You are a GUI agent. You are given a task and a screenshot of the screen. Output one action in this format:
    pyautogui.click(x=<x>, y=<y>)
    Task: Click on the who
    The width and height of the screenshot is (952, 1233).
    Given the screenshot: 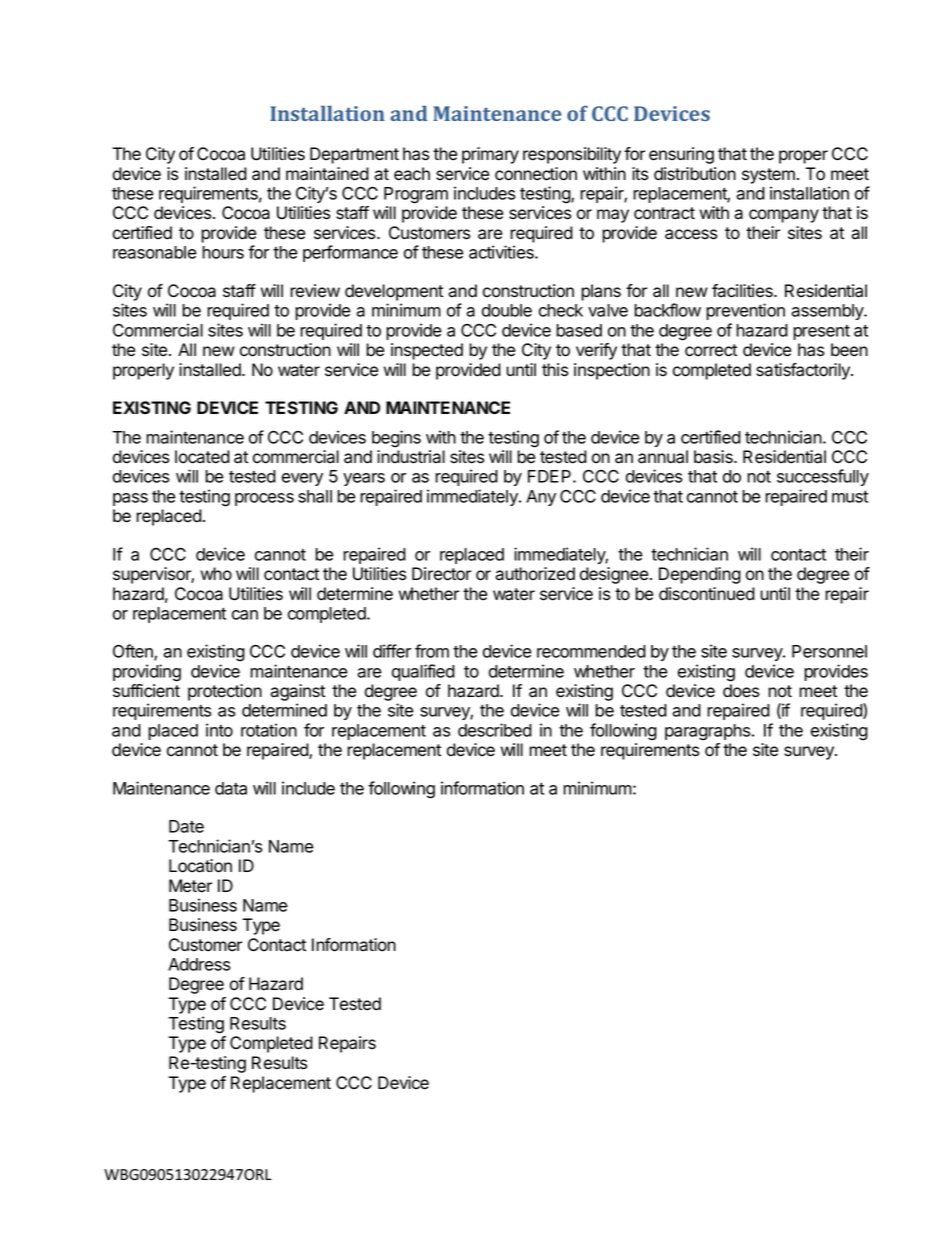 What is the action you would take?
    pyautogui.click(x=216, y=574)
